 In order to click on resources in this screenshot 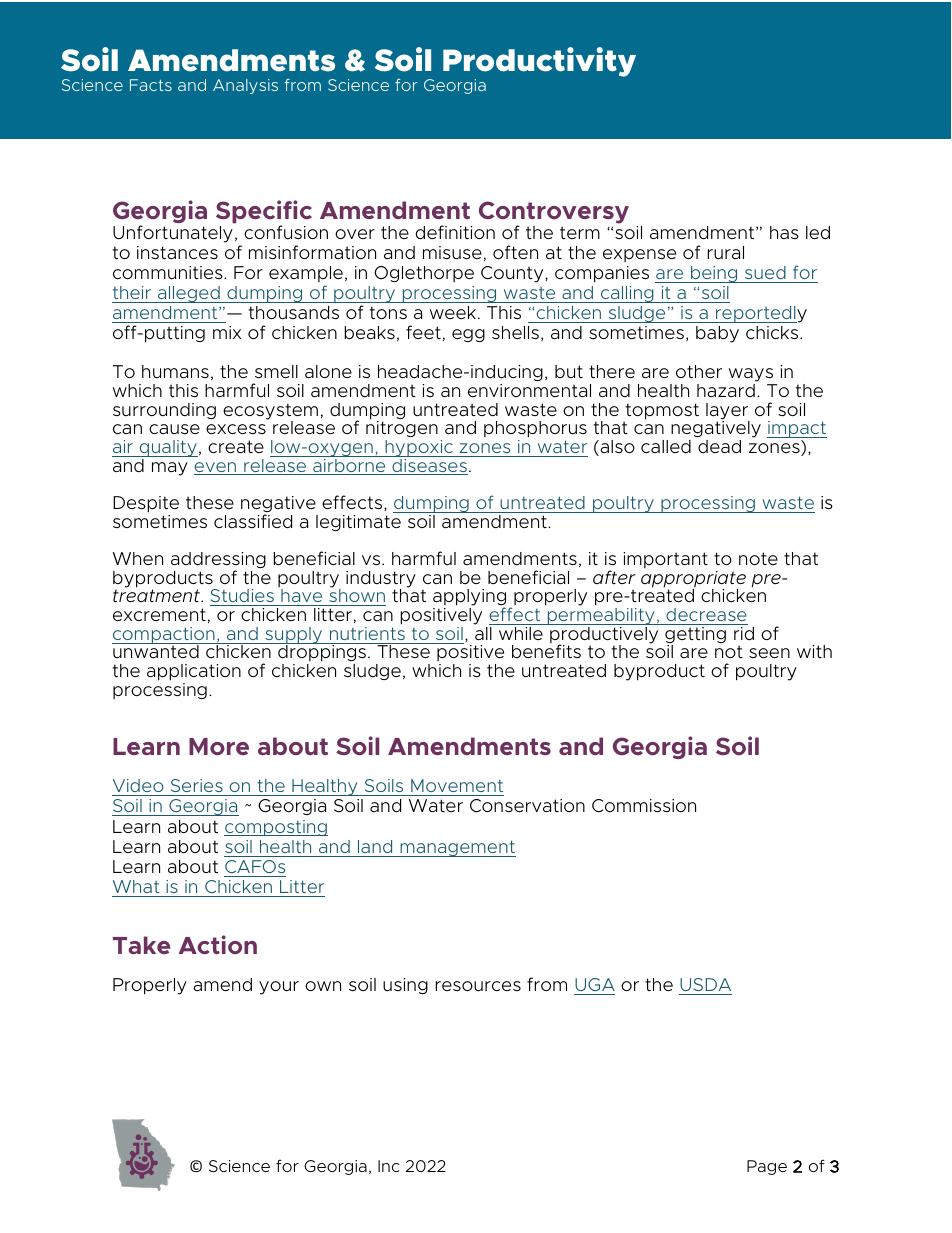, I will do `click(478, 986)`.
